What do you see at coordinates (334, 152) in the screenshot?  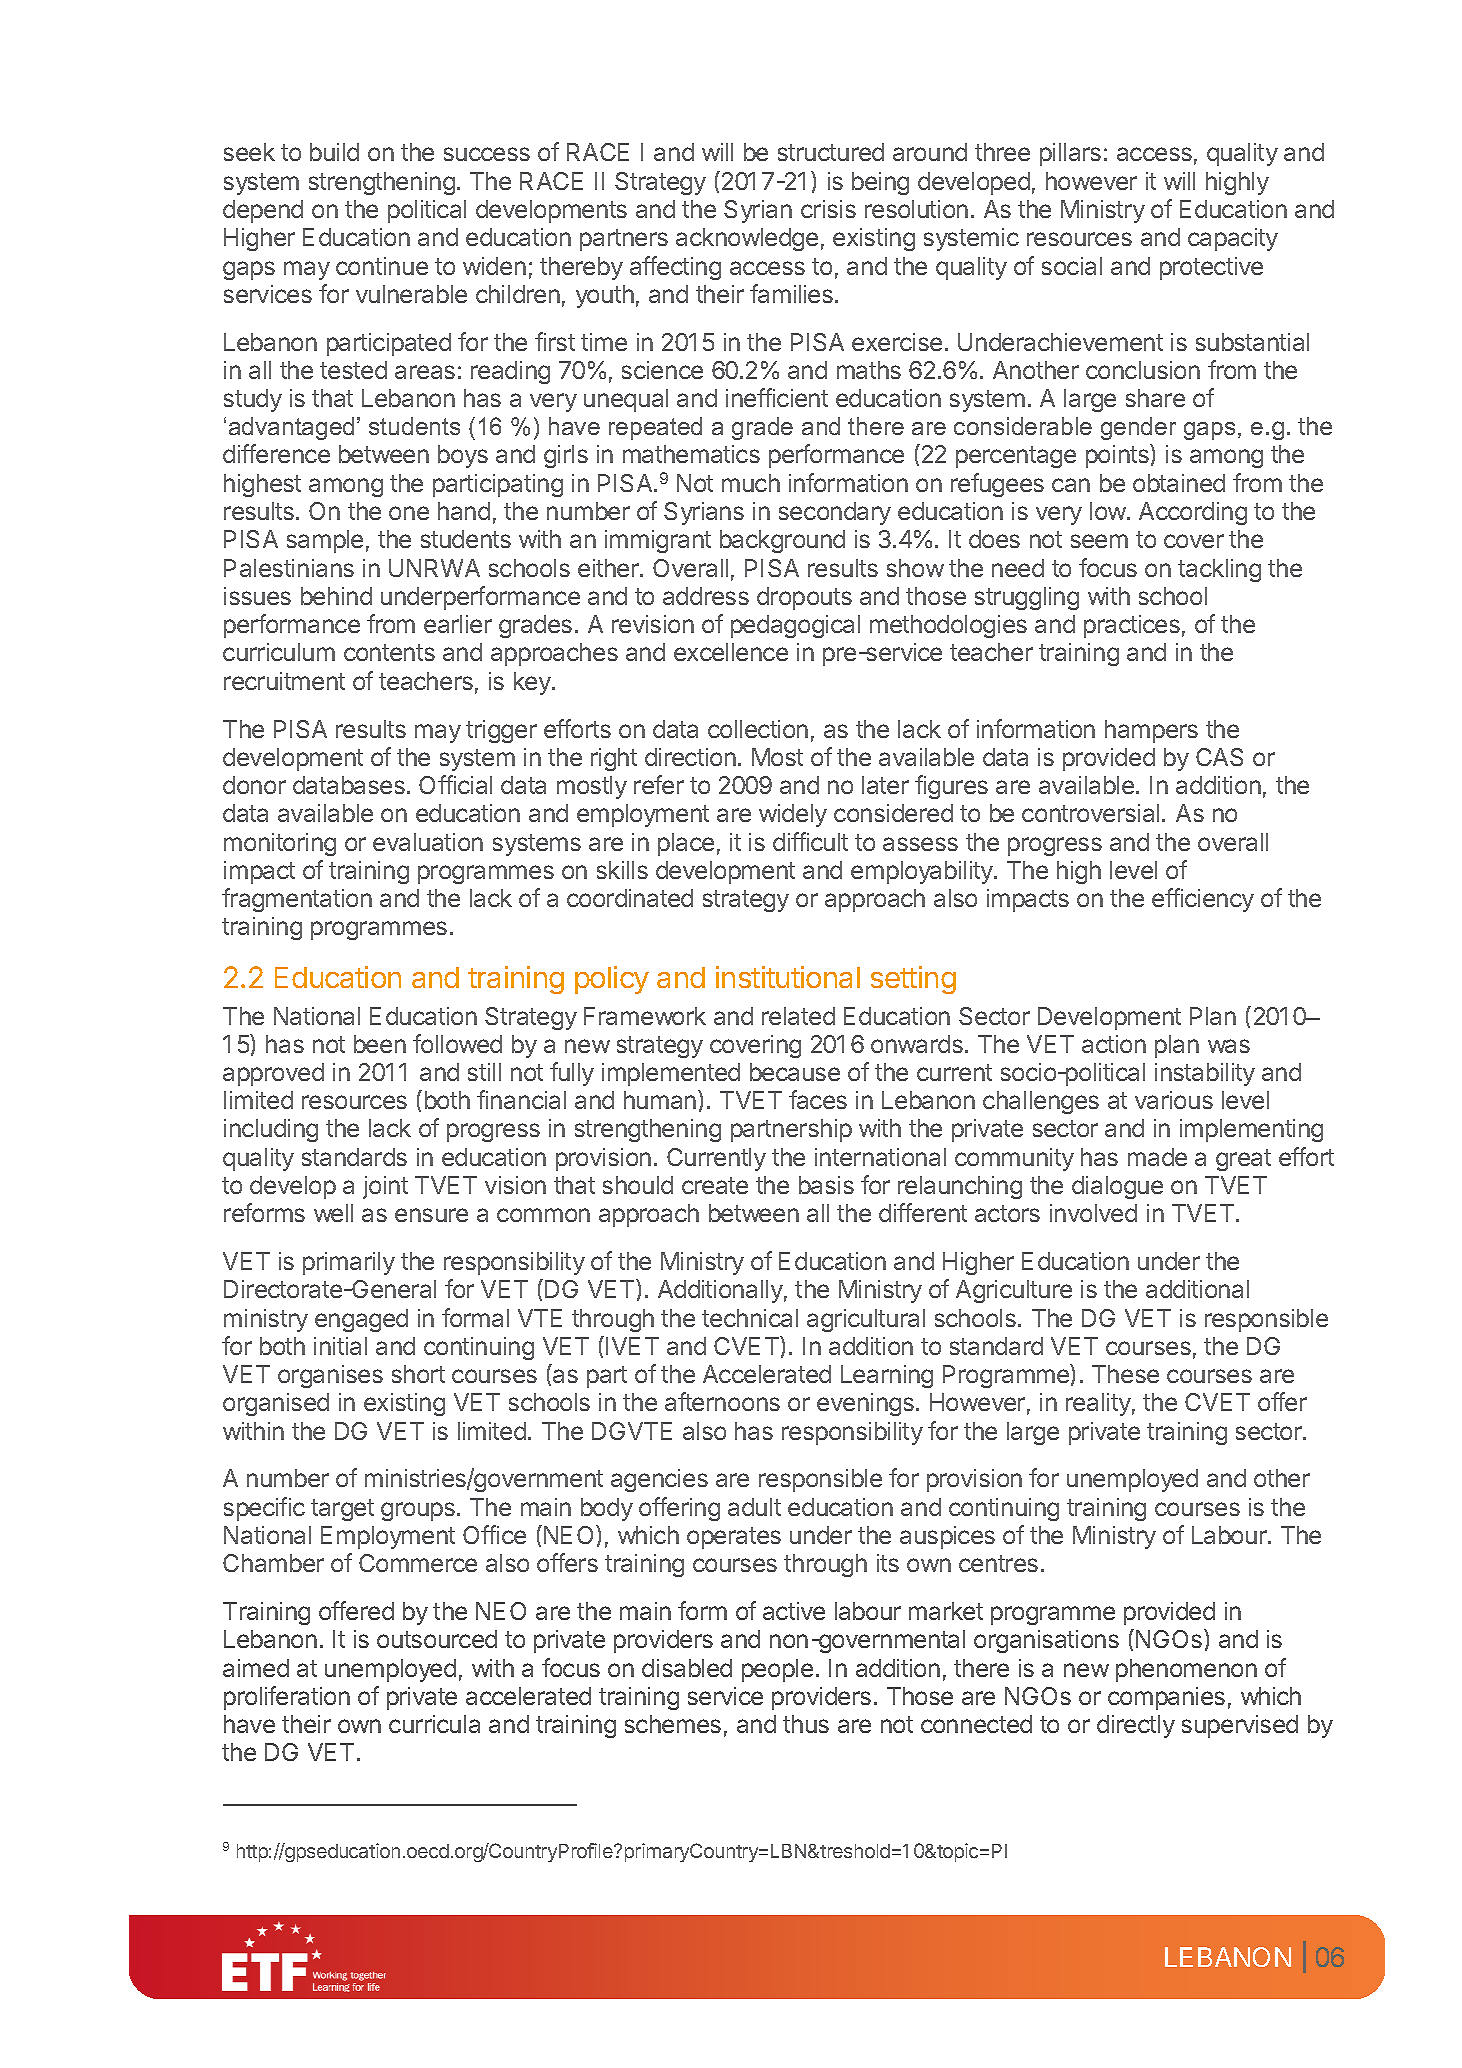 I see `build` at bounding box center [334, 152].
